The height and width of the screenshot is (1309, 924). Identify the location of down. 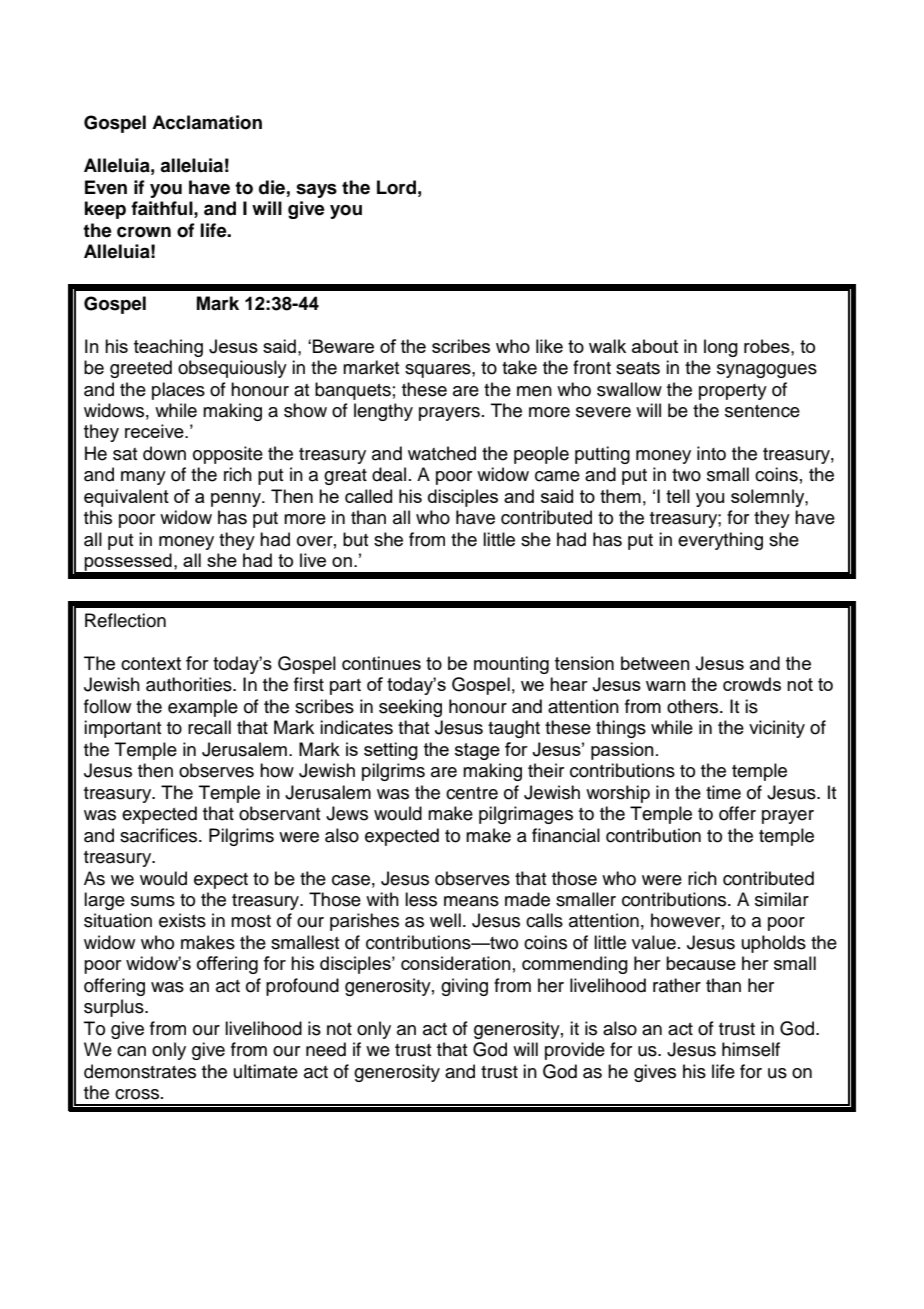
(164, 453).
